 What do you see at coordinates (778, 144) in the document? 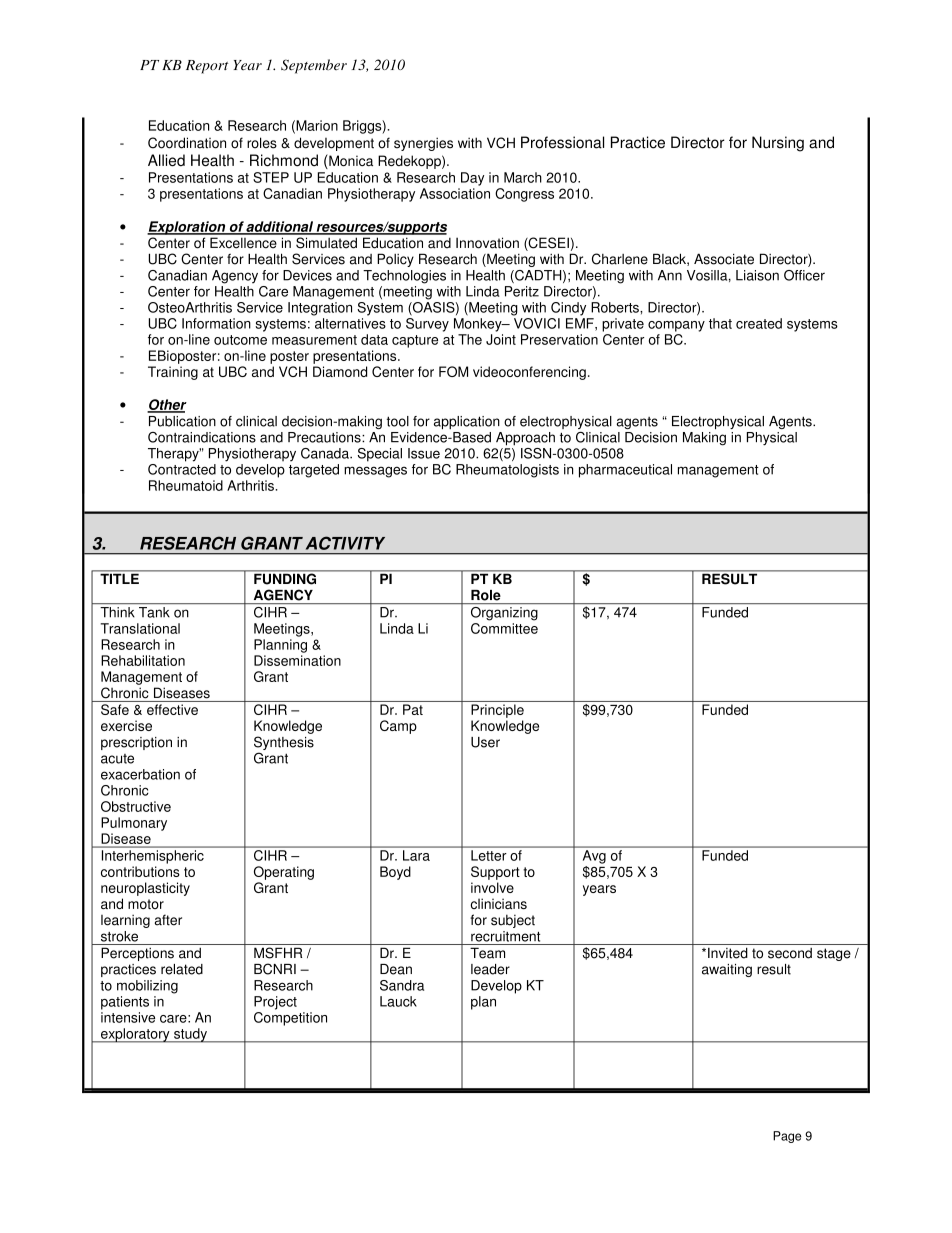
I see `Nursing` at bounding box center [778, 144].
